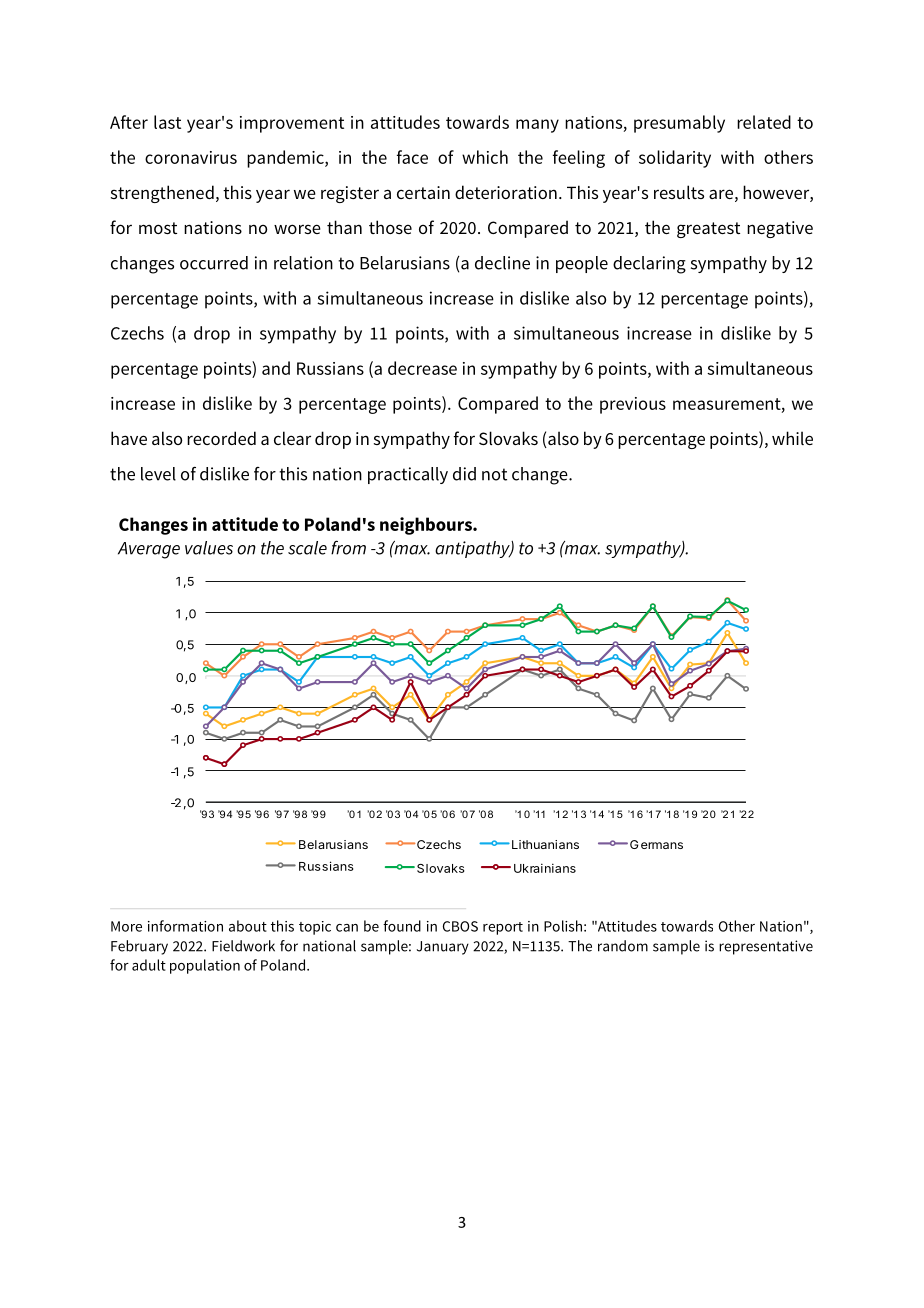 The height and width of the screenshot is (1308, 924). What do you see at coordinates (422, 368) in the screenshot?
I see `decrease` at bounding box center [422, 368].
